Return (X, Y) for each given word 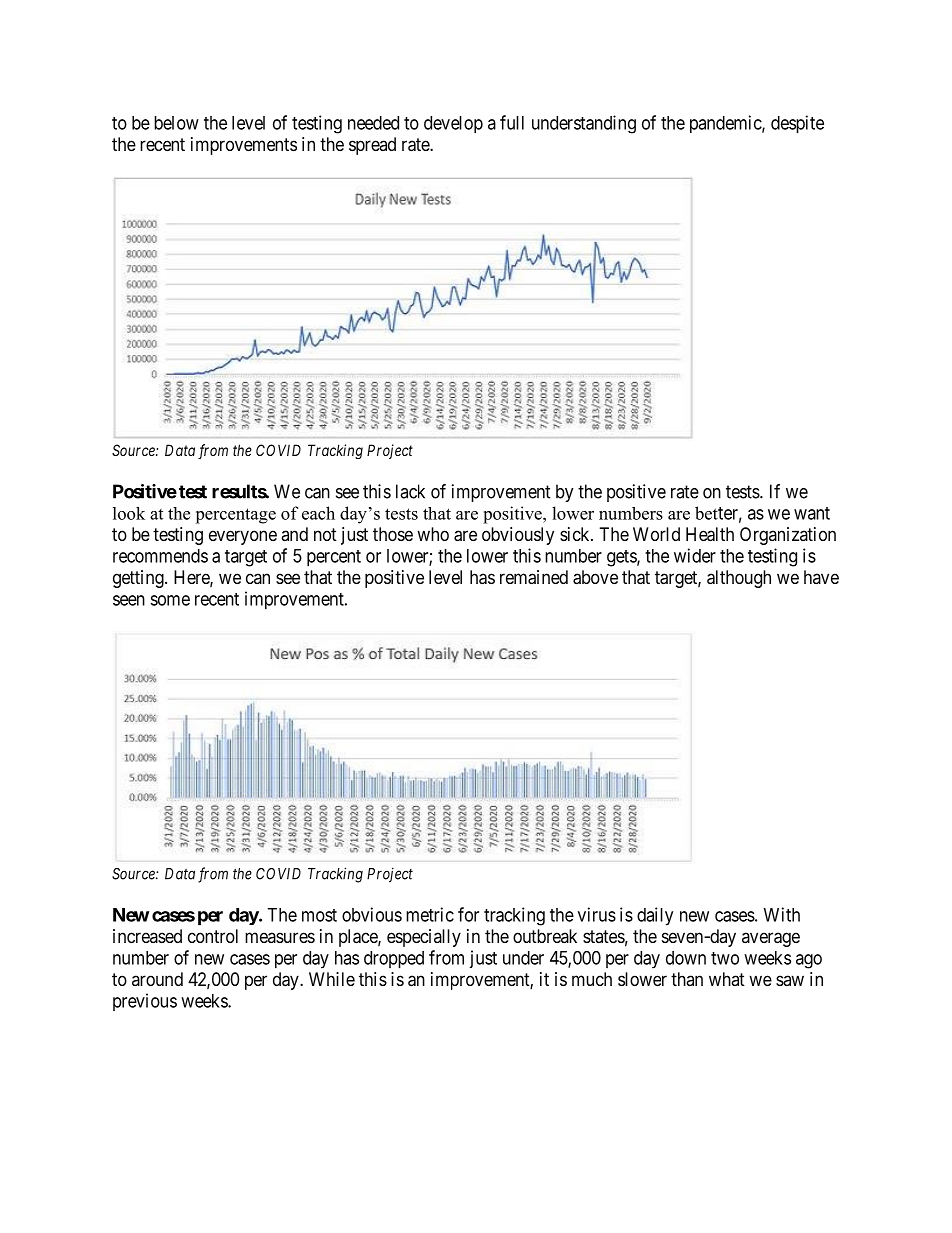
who (433, 534)
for (468, 914)
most (319, 915)
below (176, 123)
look (129, 513)
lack (410, 491)
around (157, 979)
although (739, 579)
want (812, 513)
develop (453, 124)
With (782, 914)
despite (797, 124)
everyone (243, 537)
